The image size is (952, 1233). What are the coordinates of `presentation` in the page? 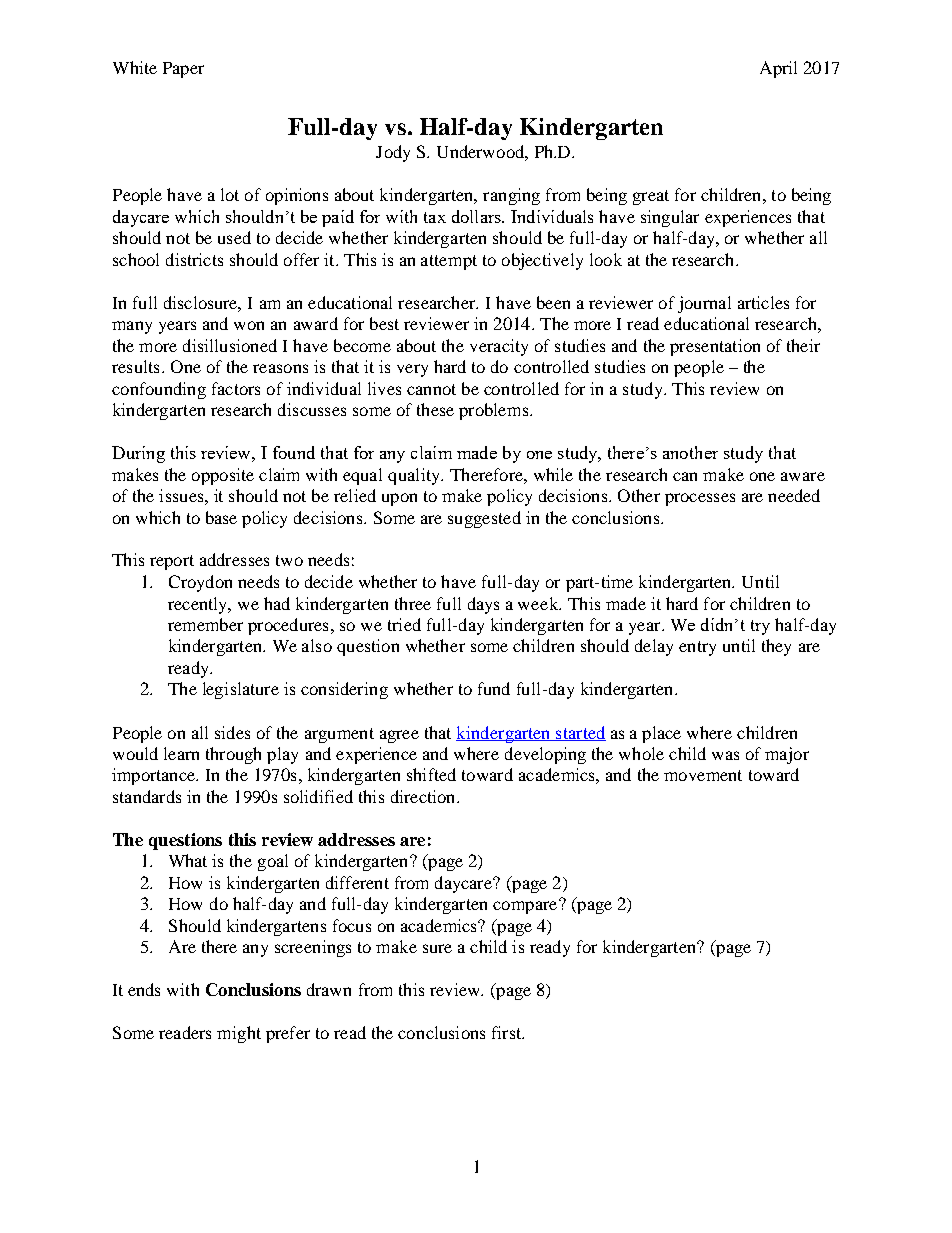 It's located at (715, 347).
